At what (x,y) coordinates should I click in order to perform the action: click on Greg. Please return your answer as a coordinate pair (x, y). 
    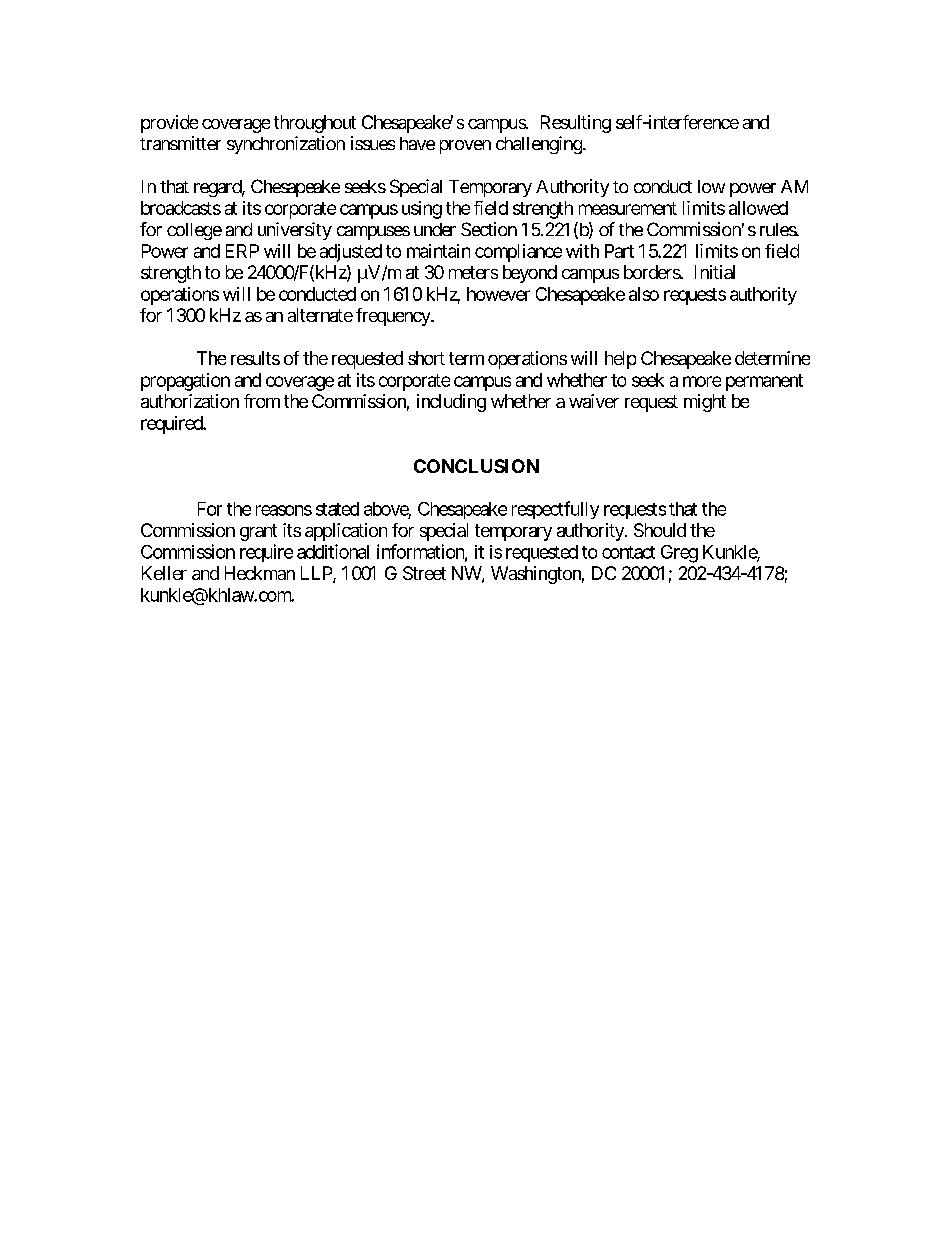
    Looking at the image, I should click on (679, 554).
